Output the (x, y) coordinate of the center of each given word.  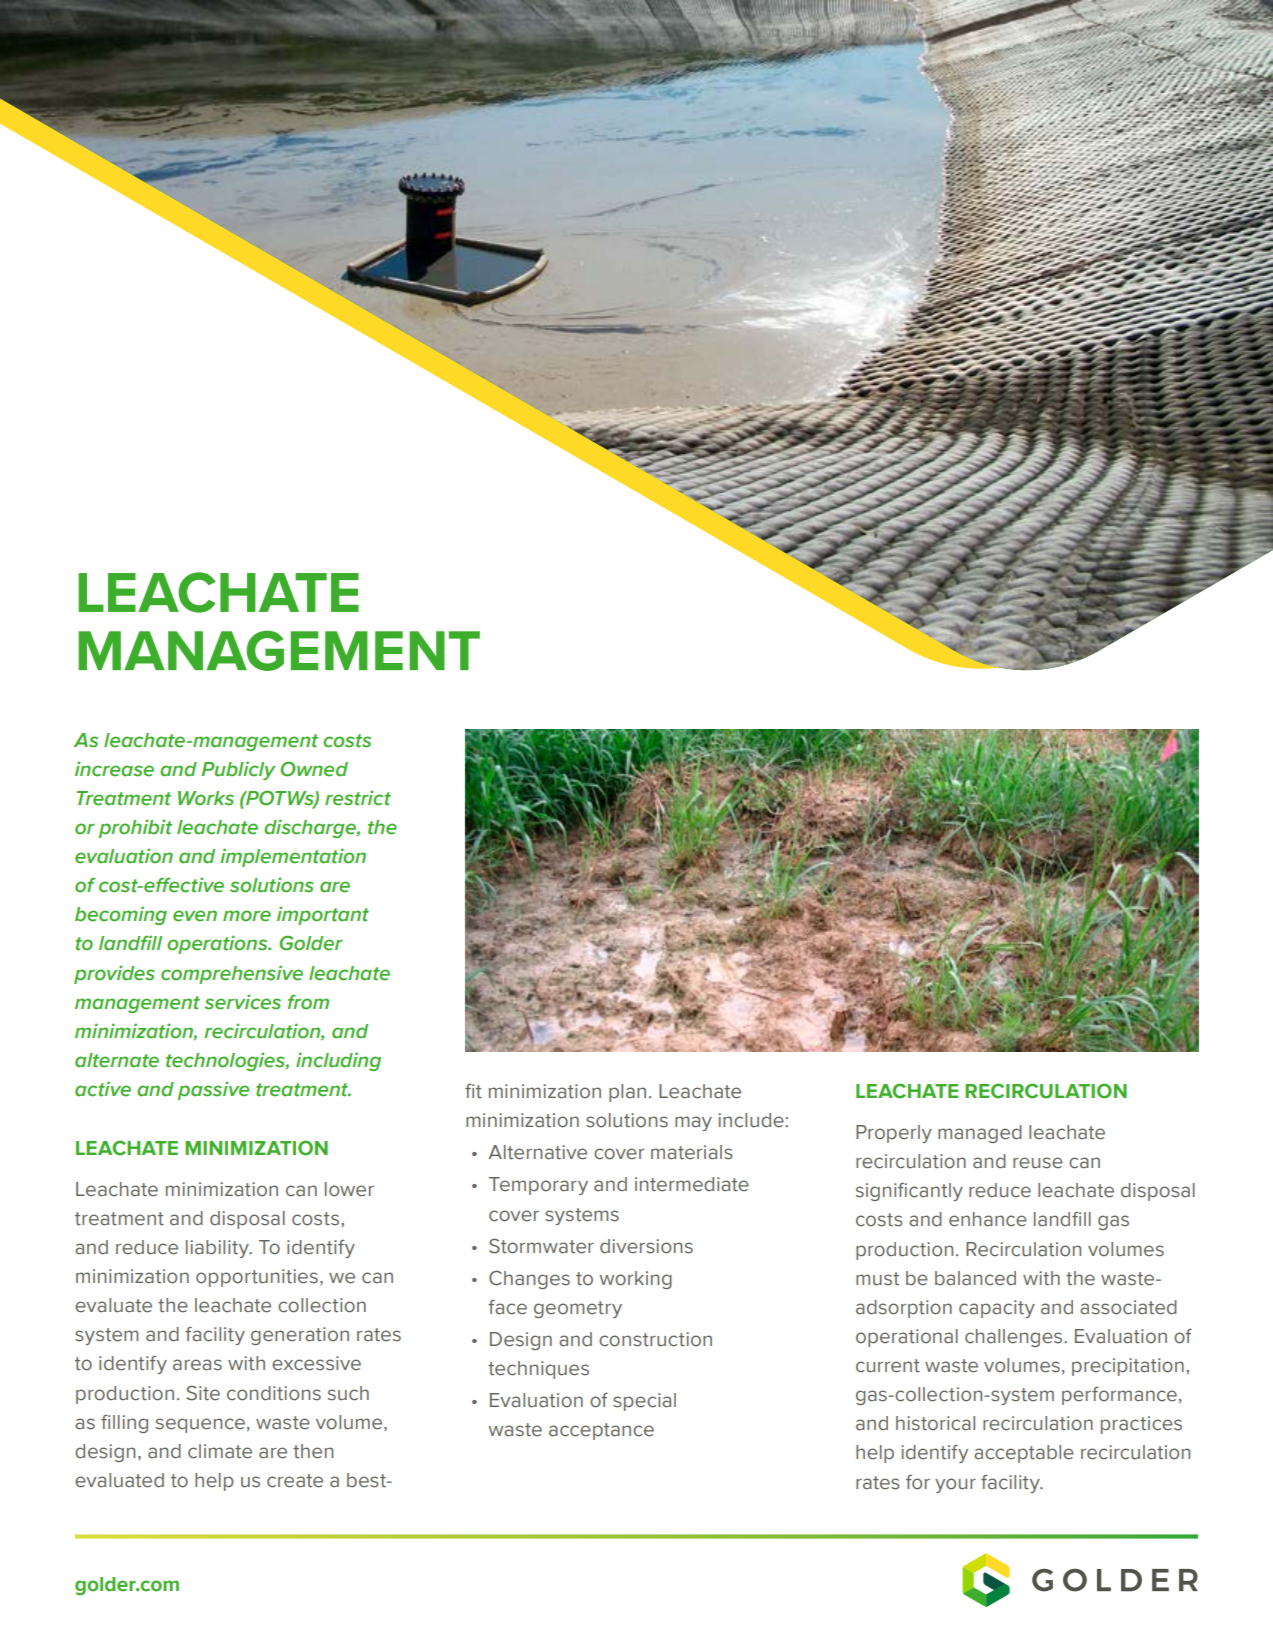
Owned (314, 769)
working (635, 1280)
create (295, 1481)
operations (218, 944)
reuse (1038, 1163)
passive (213, 1090)
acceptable (1024, 1454)
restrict (358, 798)
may (693, 1123)
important (323, 915)
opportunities (257, 1278)
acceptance (601, 1431)
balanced (975, 1278)
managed (980, 1134)
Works (206, 798)
